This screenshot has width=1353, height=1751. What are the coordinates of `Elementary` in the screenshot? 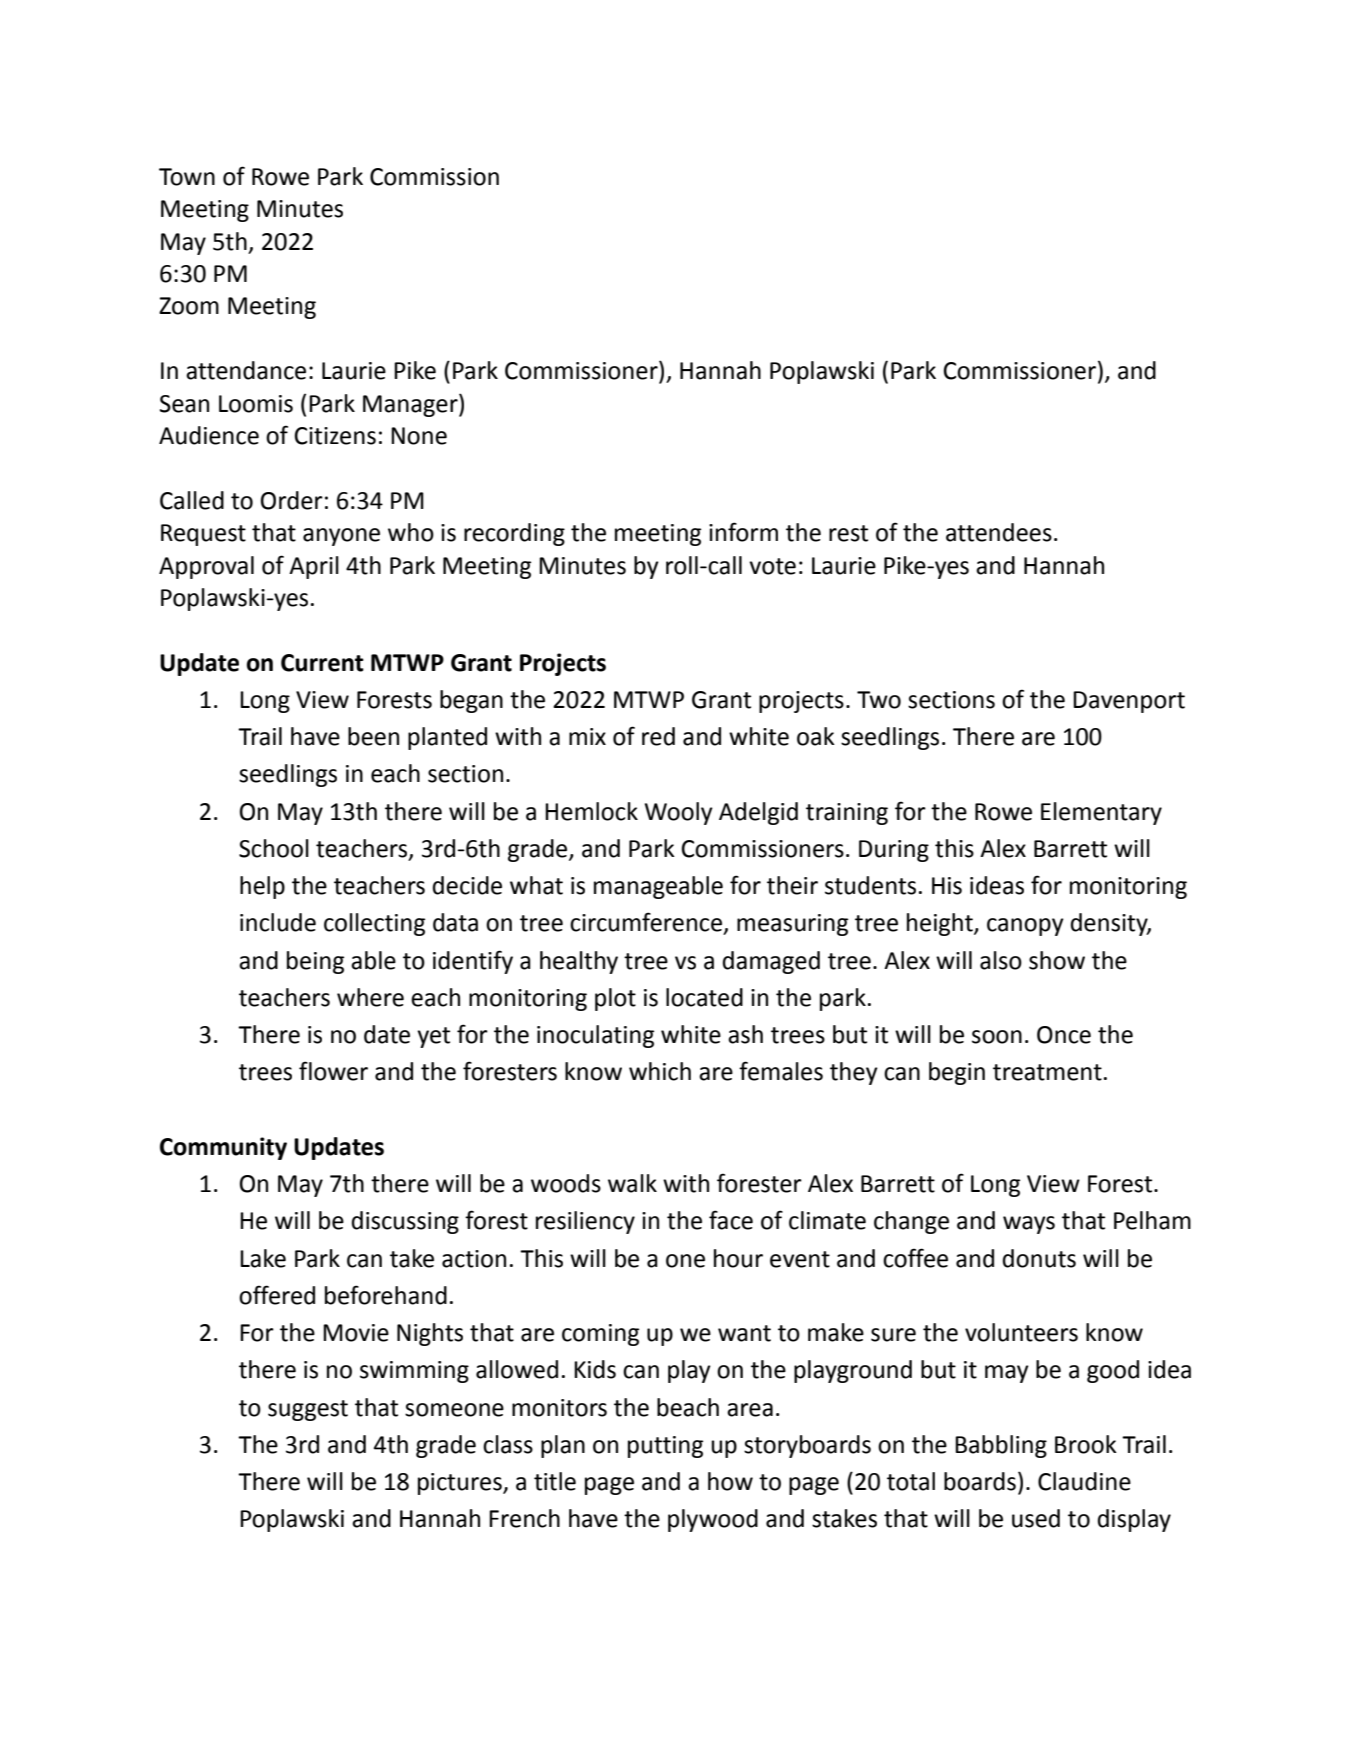 It's located at (1101, 813).
